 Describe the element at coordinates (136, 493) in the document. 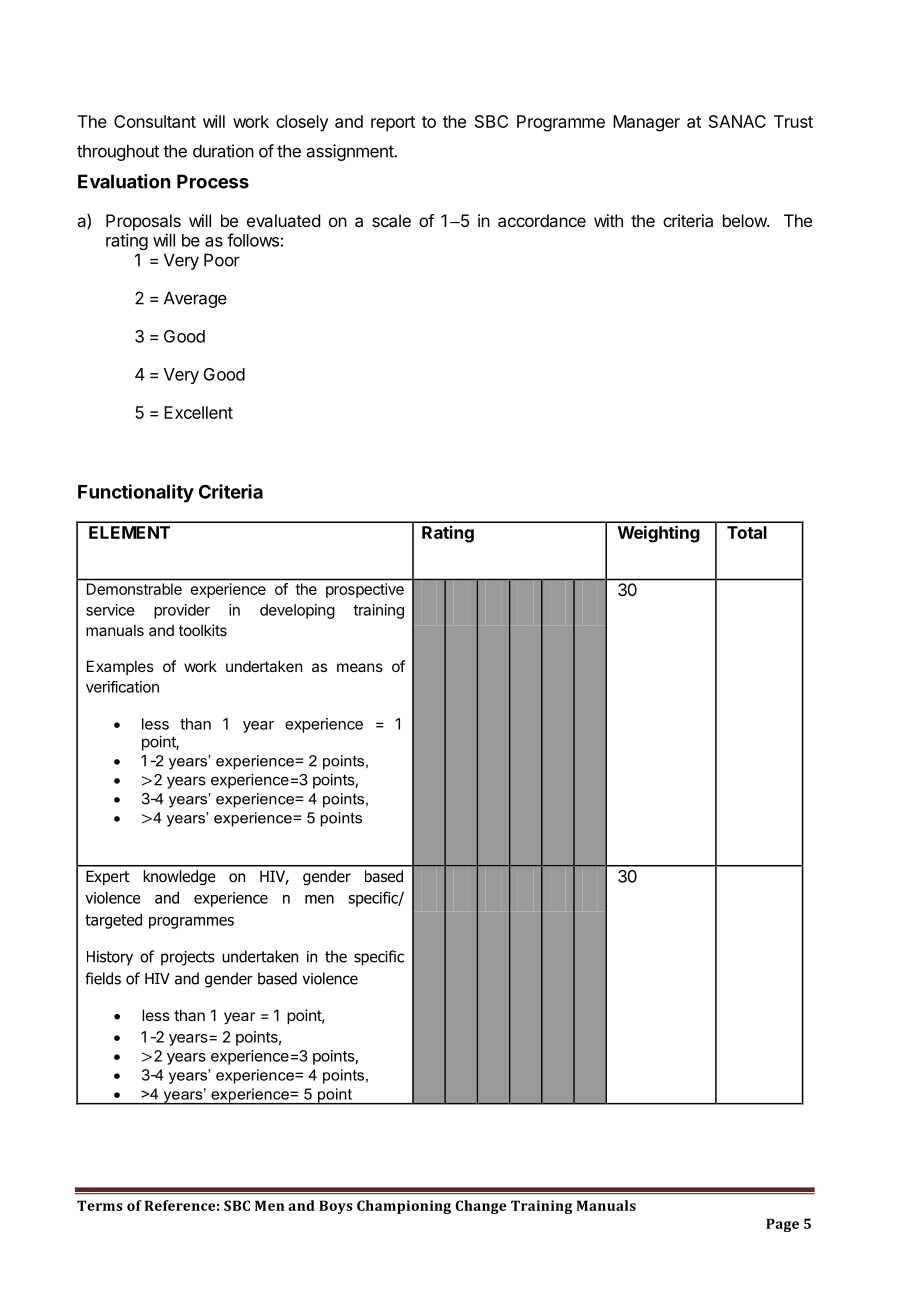

I see `Functionality` at that location.
